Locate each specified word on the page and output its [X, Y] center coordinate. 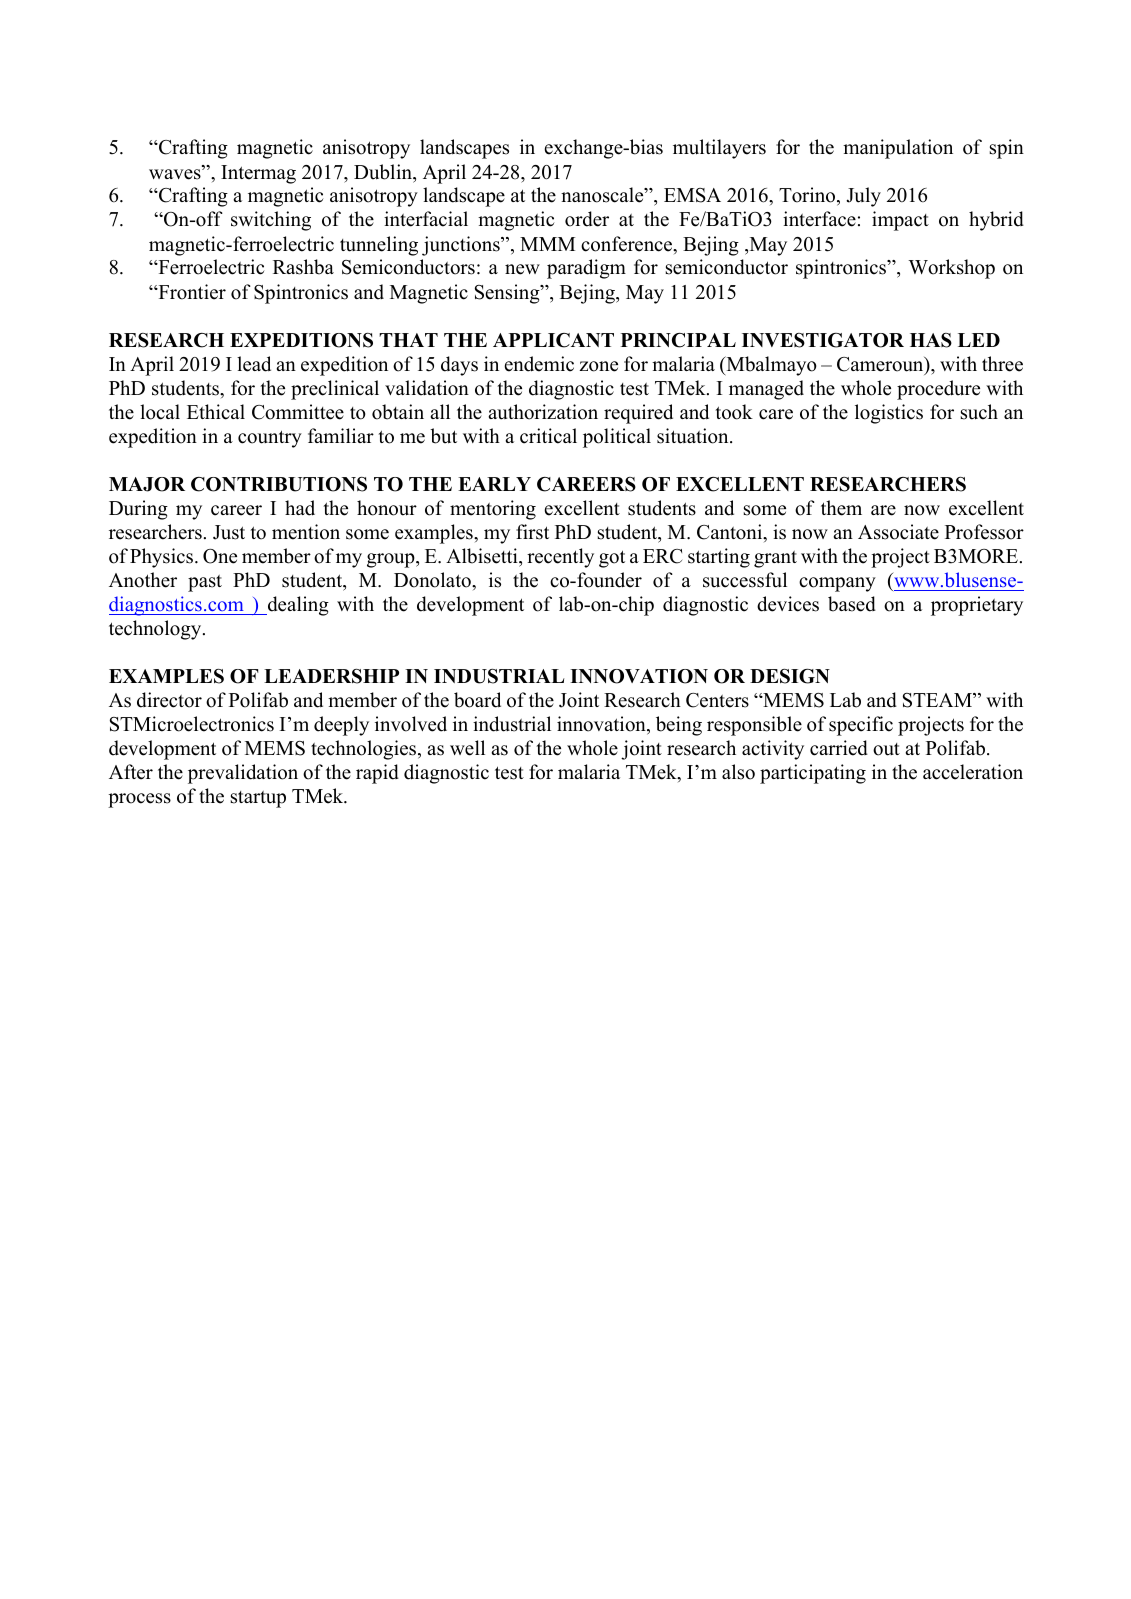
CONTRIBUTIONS [279, 484]
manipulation [898, 149]
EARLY [494, 484]
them [841, 508]
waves [176, 174]
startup [258, 799]
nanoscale [603, 195]
